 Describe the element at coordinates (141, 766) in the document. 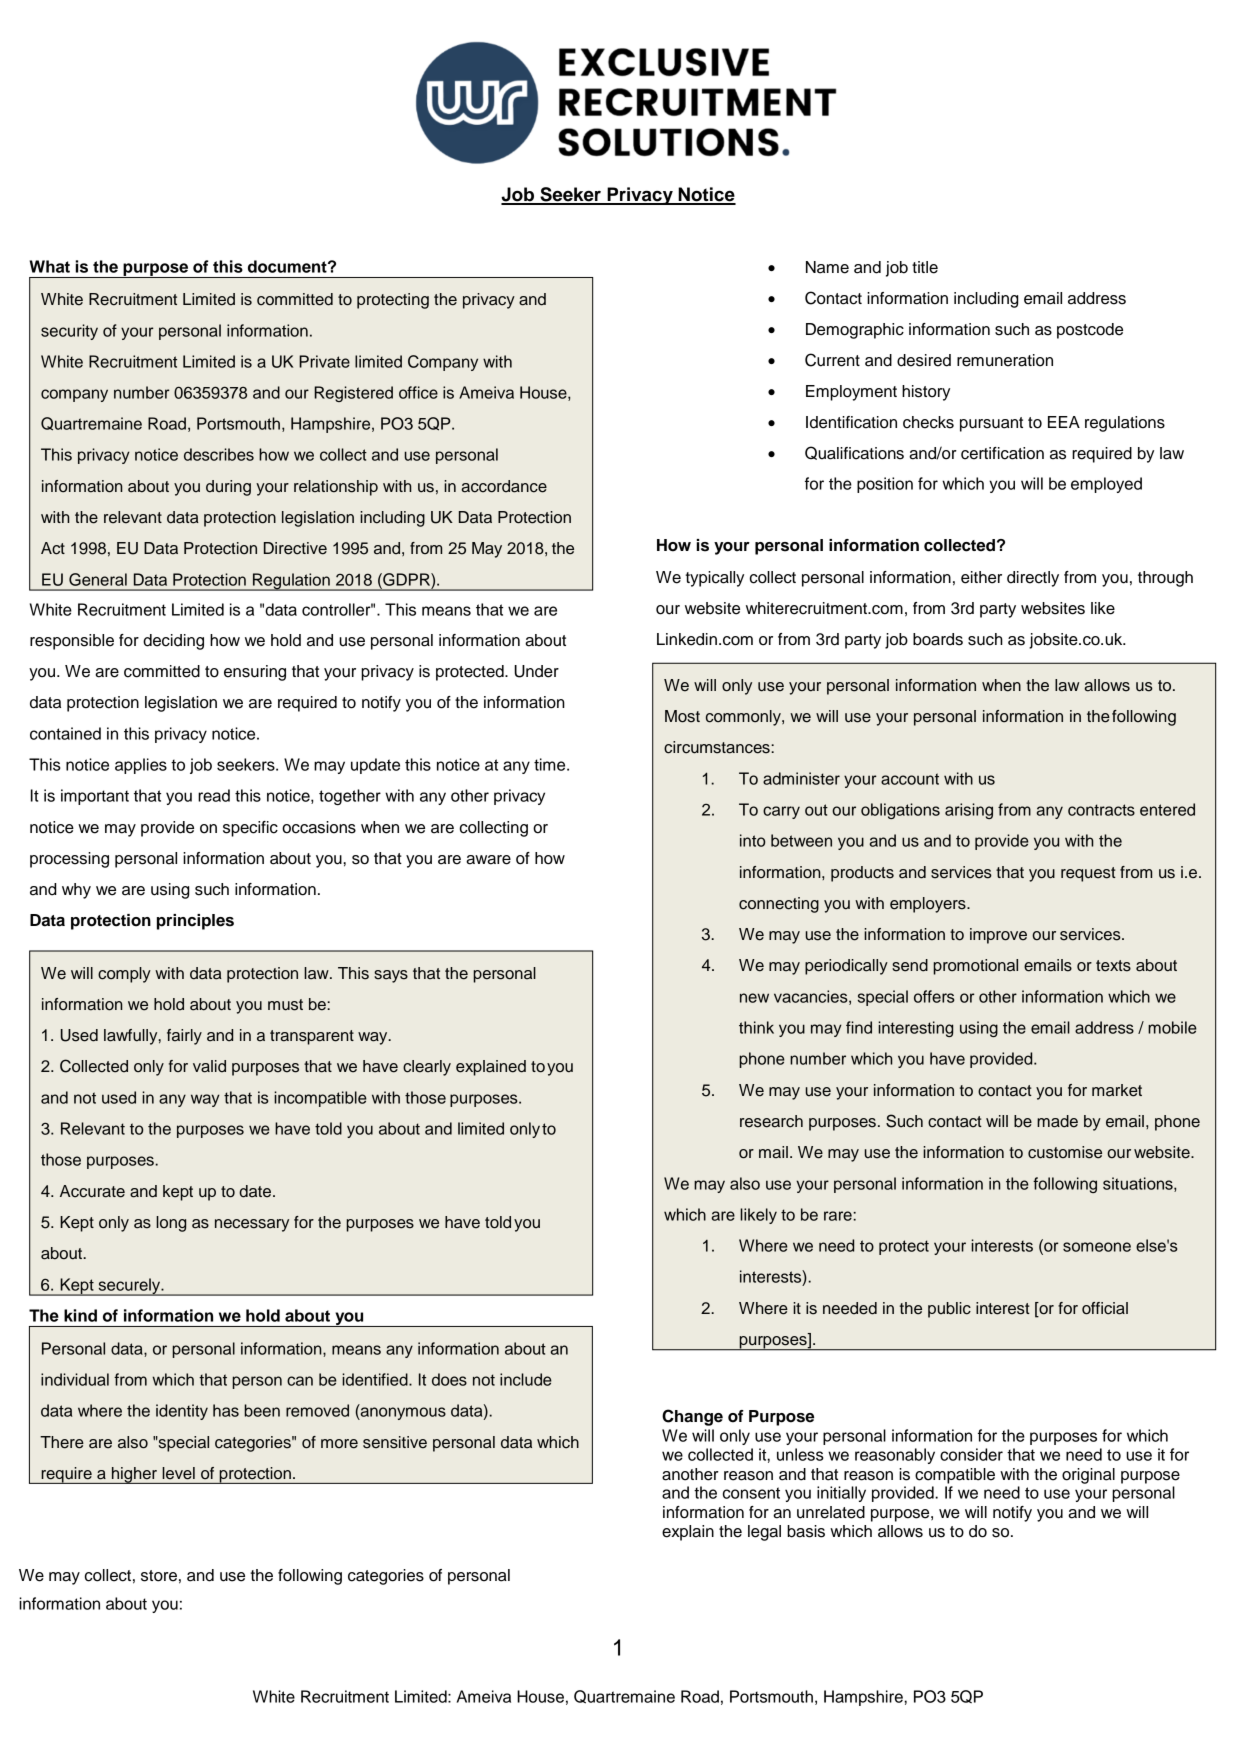

I see `applies` at that location.
